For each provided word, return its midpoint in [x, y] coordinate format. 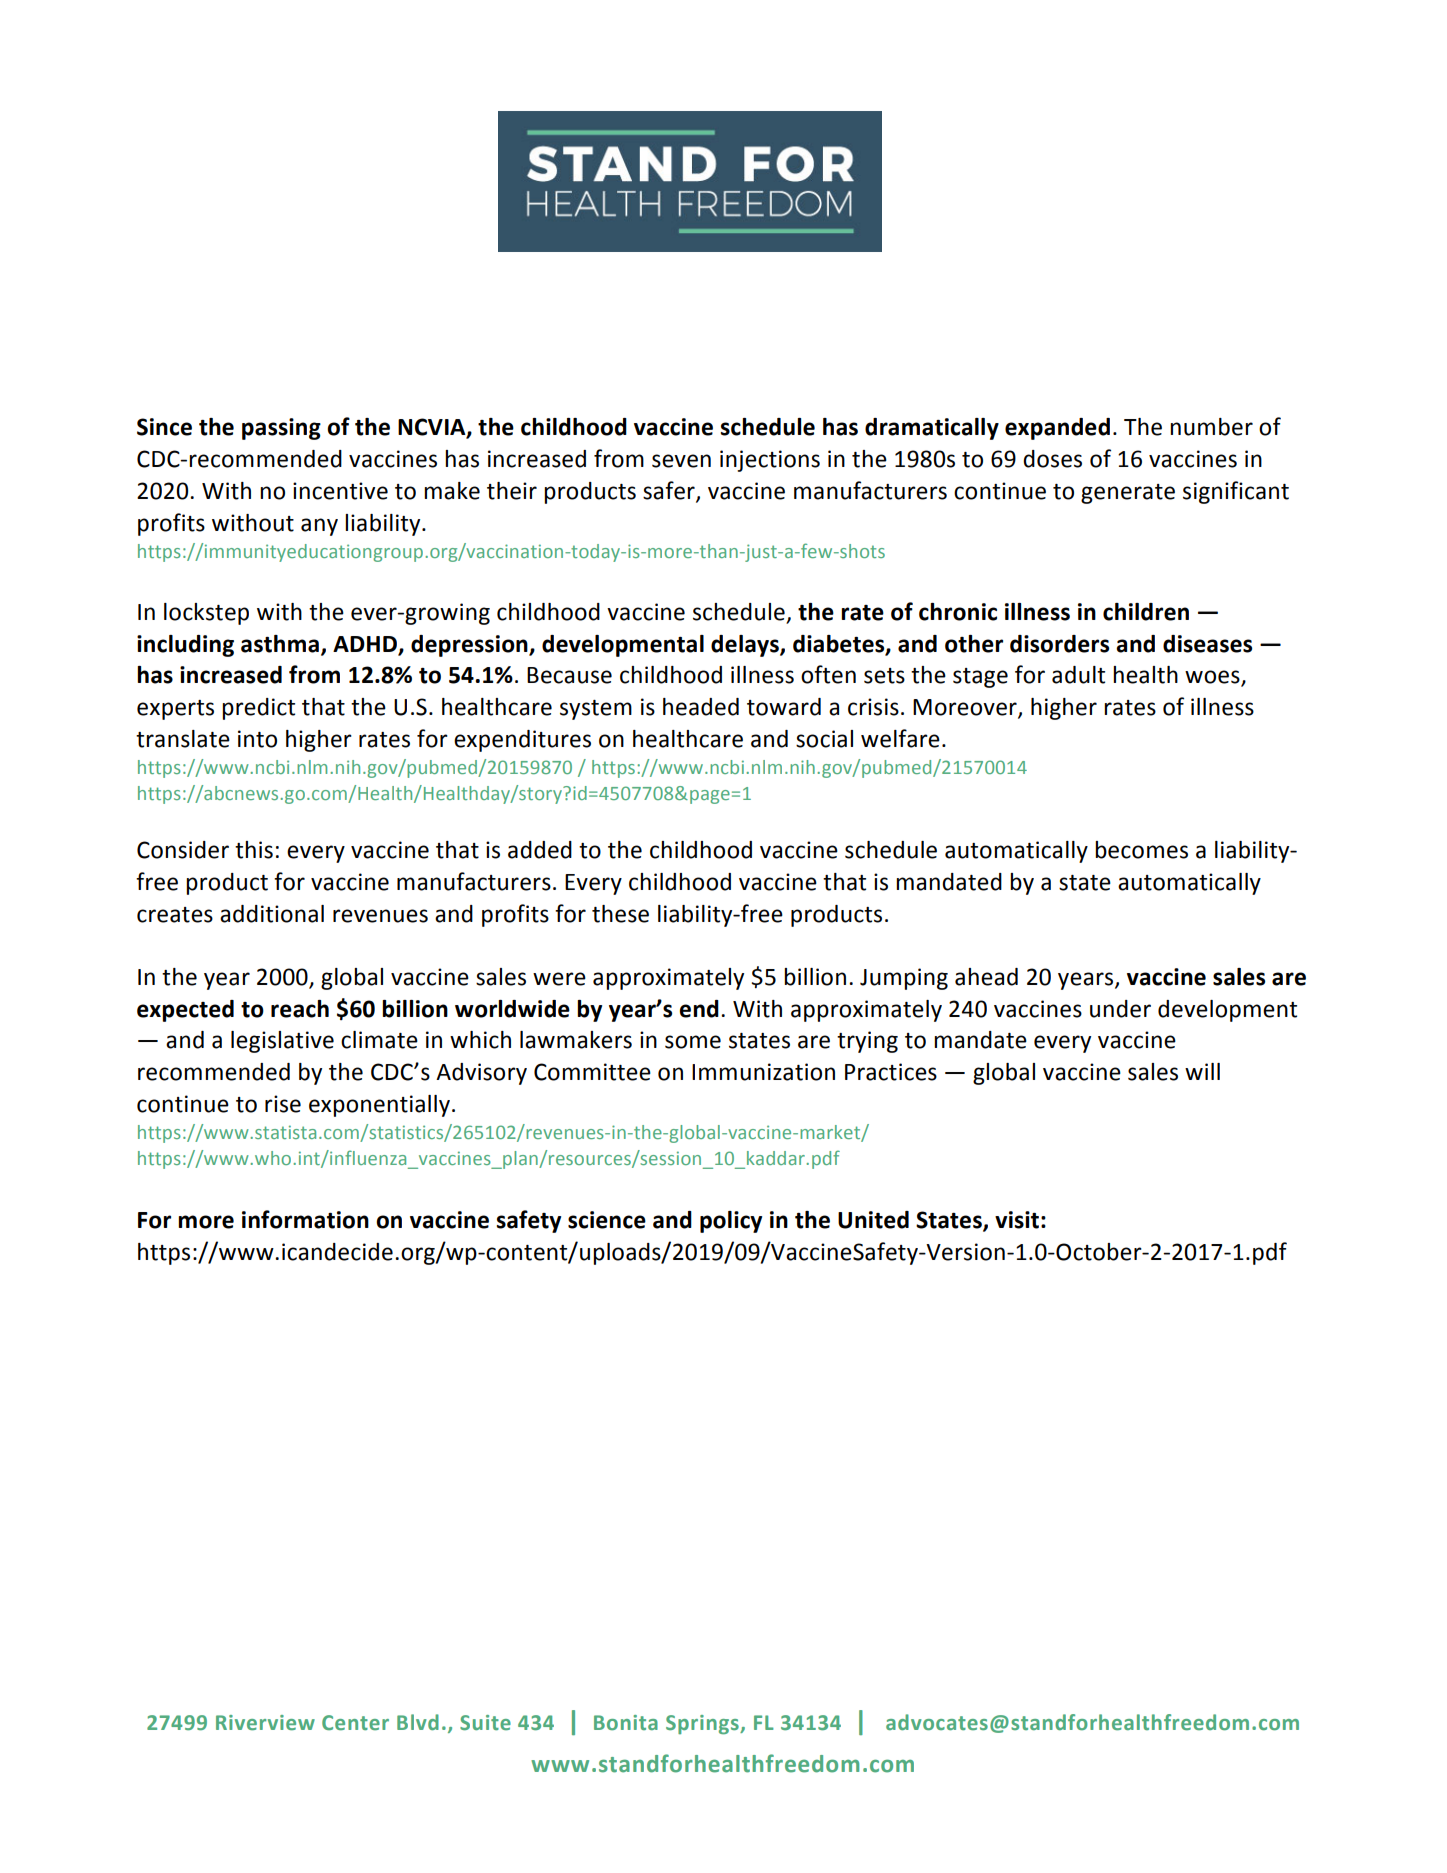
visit [1017, 1220]
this [254, 850]
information [305, 1219]
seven [681, 461]
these [620, 914]
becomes [1141, 850]
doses [1052, 459]
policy [731, 1222]
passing [281, 429]
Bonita [626, 1722]
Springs [703, 1725]
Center [355, 1723]
